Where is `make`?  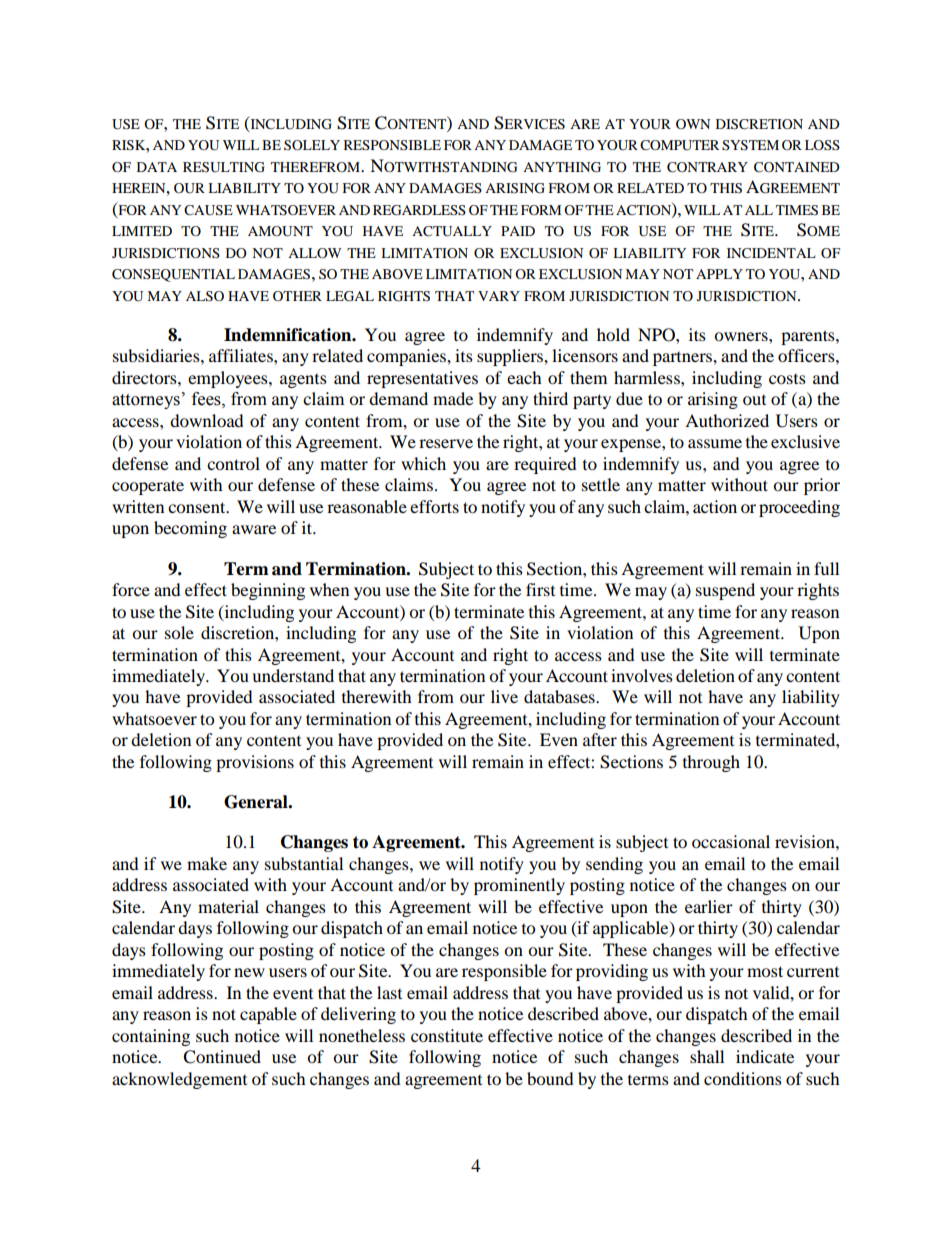
make is located at coordinates (207, 863).
